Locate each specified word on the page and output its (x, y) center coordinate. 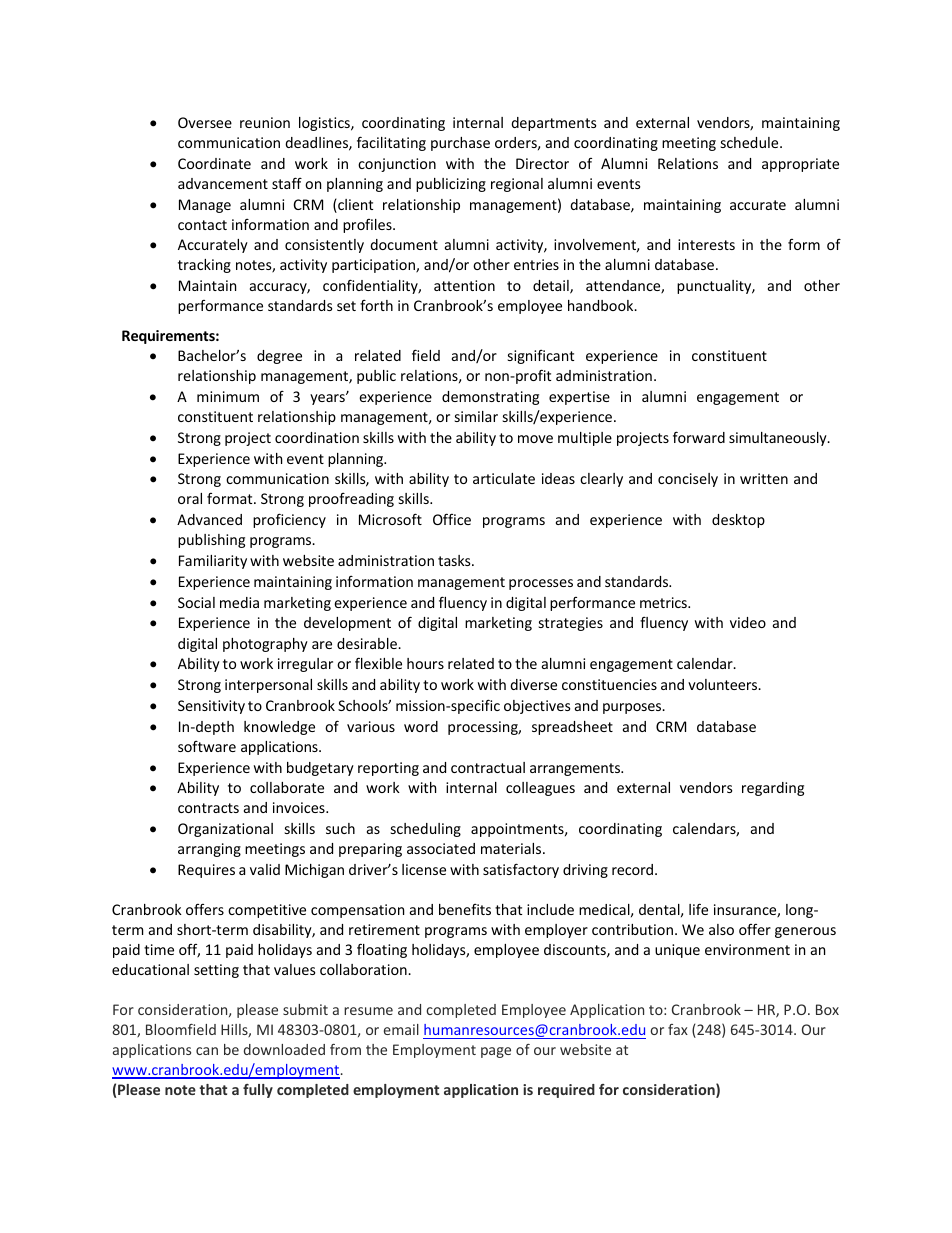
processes (541, 584)
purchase (460, 144)
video (748, 622)
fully (258, 1091)
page (496, 1052)
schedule (751, 142)
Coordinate (214, 163)
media (239, 602)
